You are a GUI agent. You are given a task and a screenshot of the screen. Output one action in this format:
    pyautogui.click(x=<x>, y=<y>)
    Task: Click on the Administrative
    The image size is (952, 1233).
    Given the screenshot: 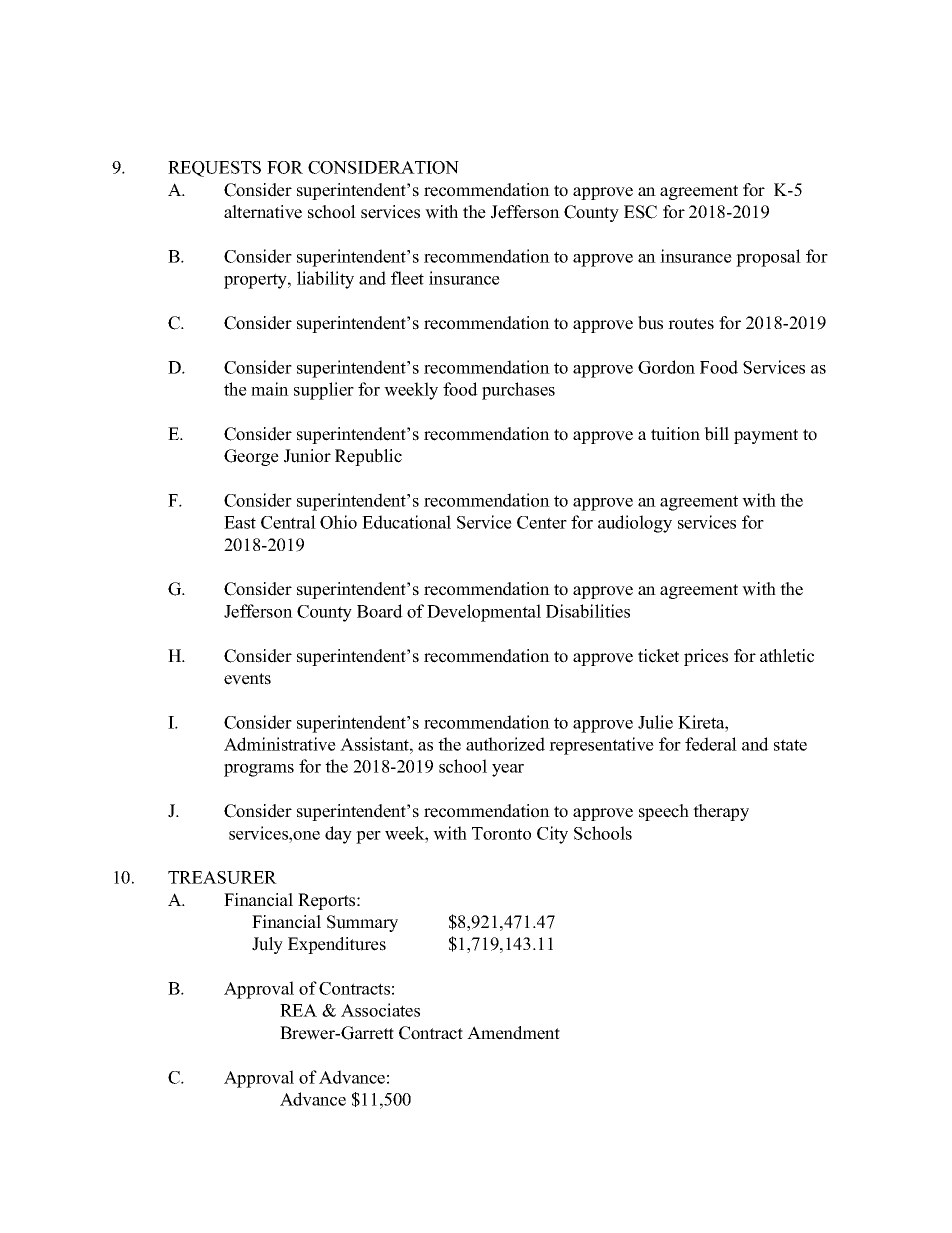 What is the action you would take?
    pyautogui.click(x=280, y=744)
